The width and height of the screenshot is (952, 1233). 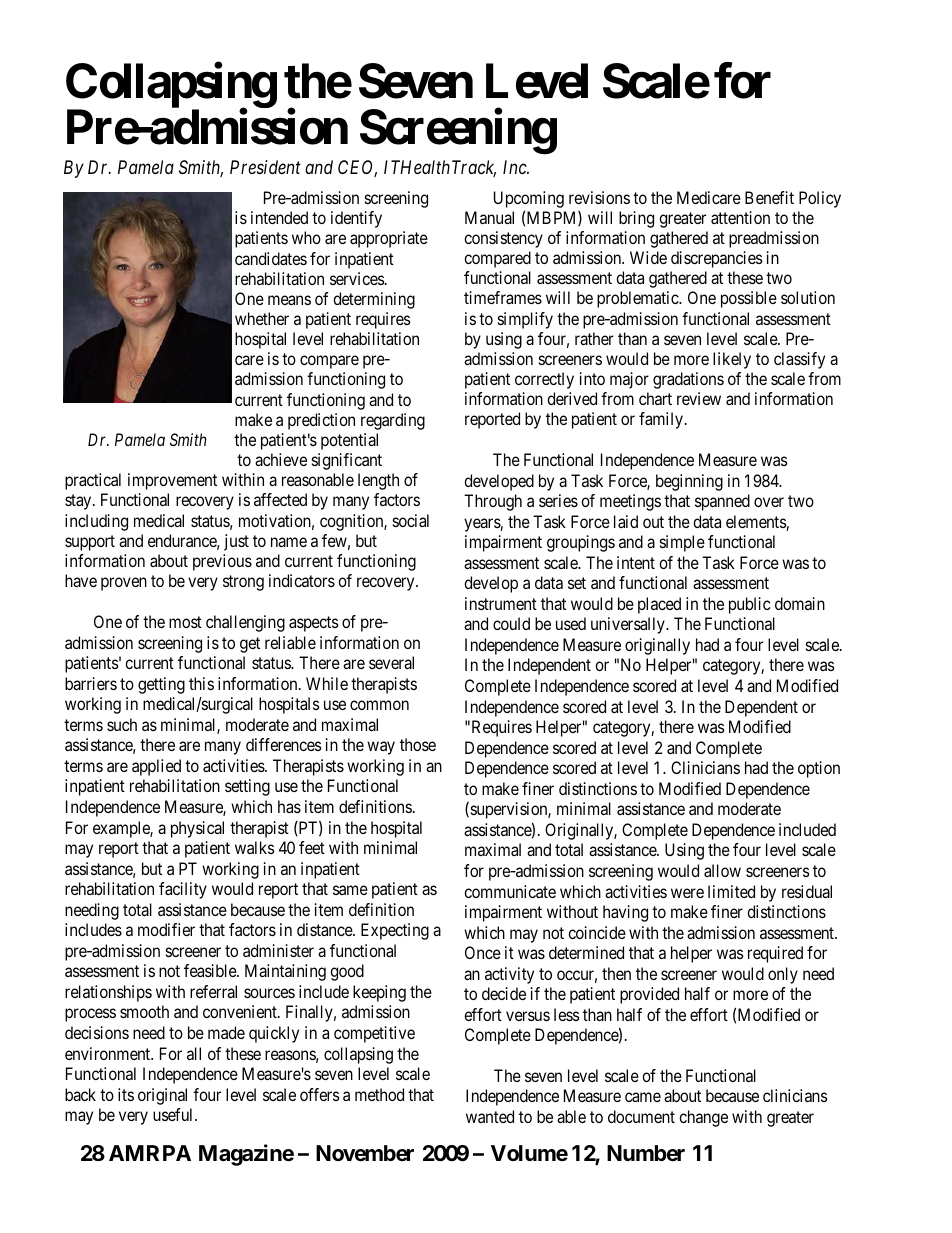 What do you see at coordinates (124, 584) in the screenshot?
I see `proven` at bounding box center [124, 584].
